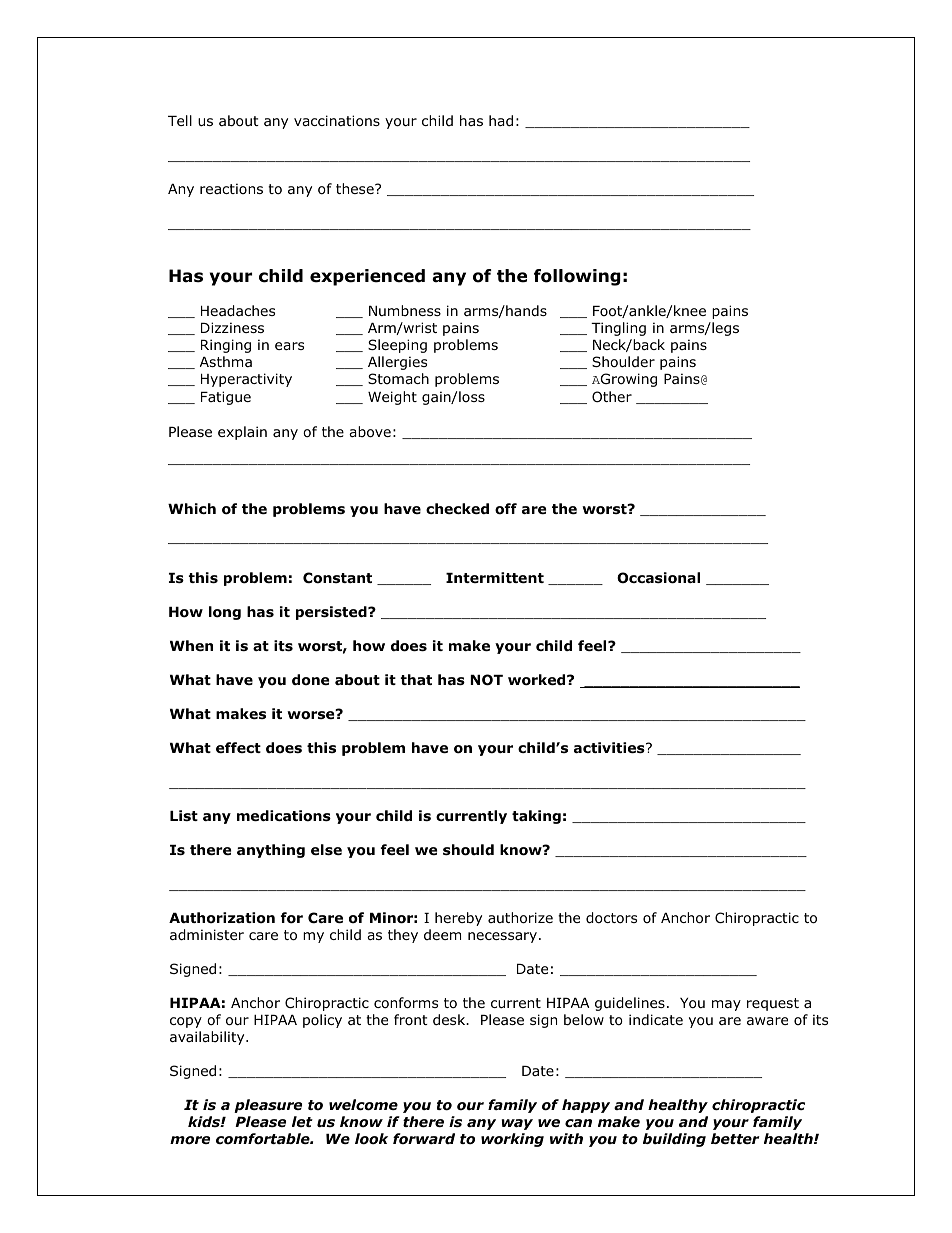 The height and width of the screenshot is (1233, 952). Describe the element at coordinates (612, 397) in the screenshot. I see `Other` at that location.
